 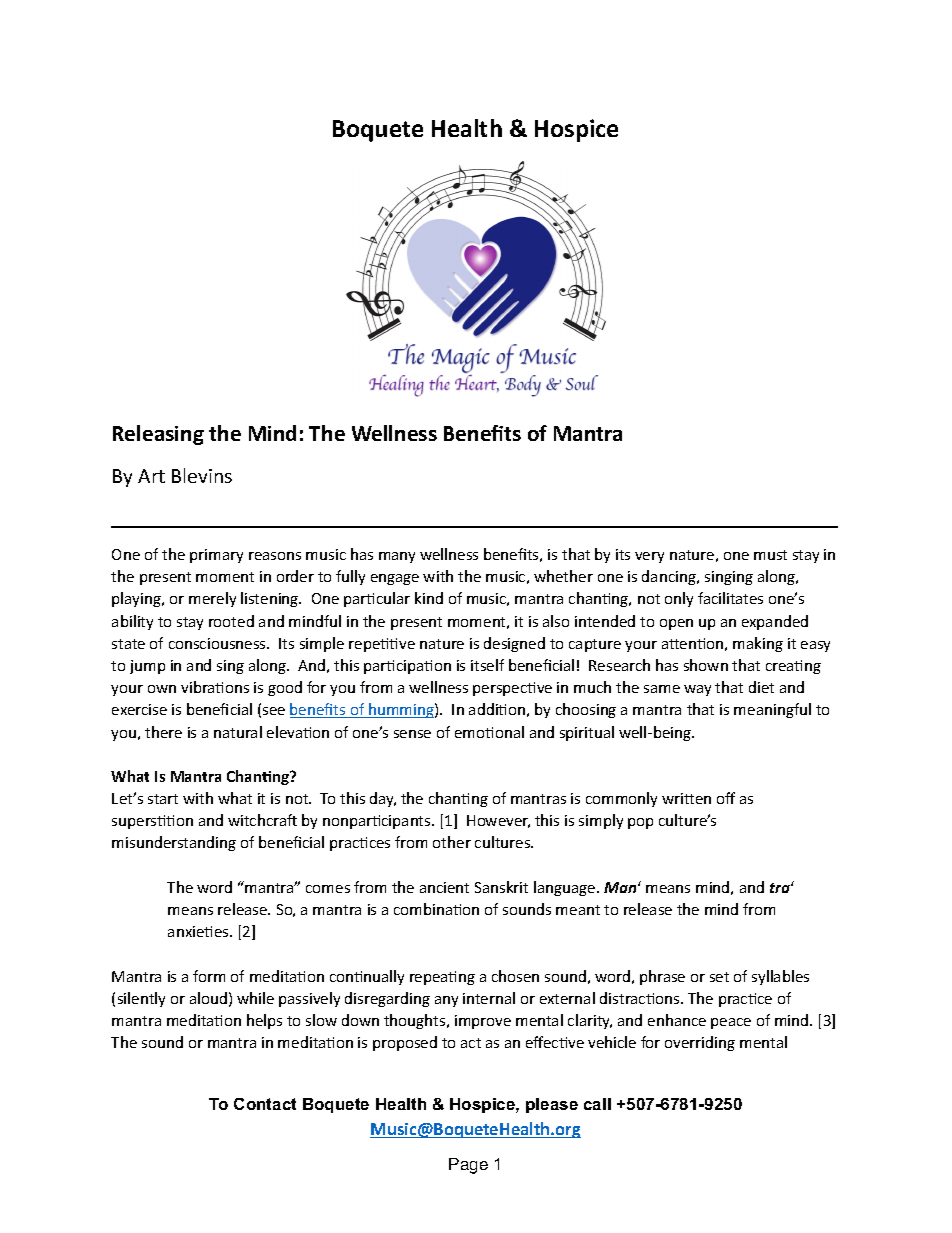 What do you see at coordinates (397, 557) in the screenshot?
I see `many` at bounding box center [397, 557].
